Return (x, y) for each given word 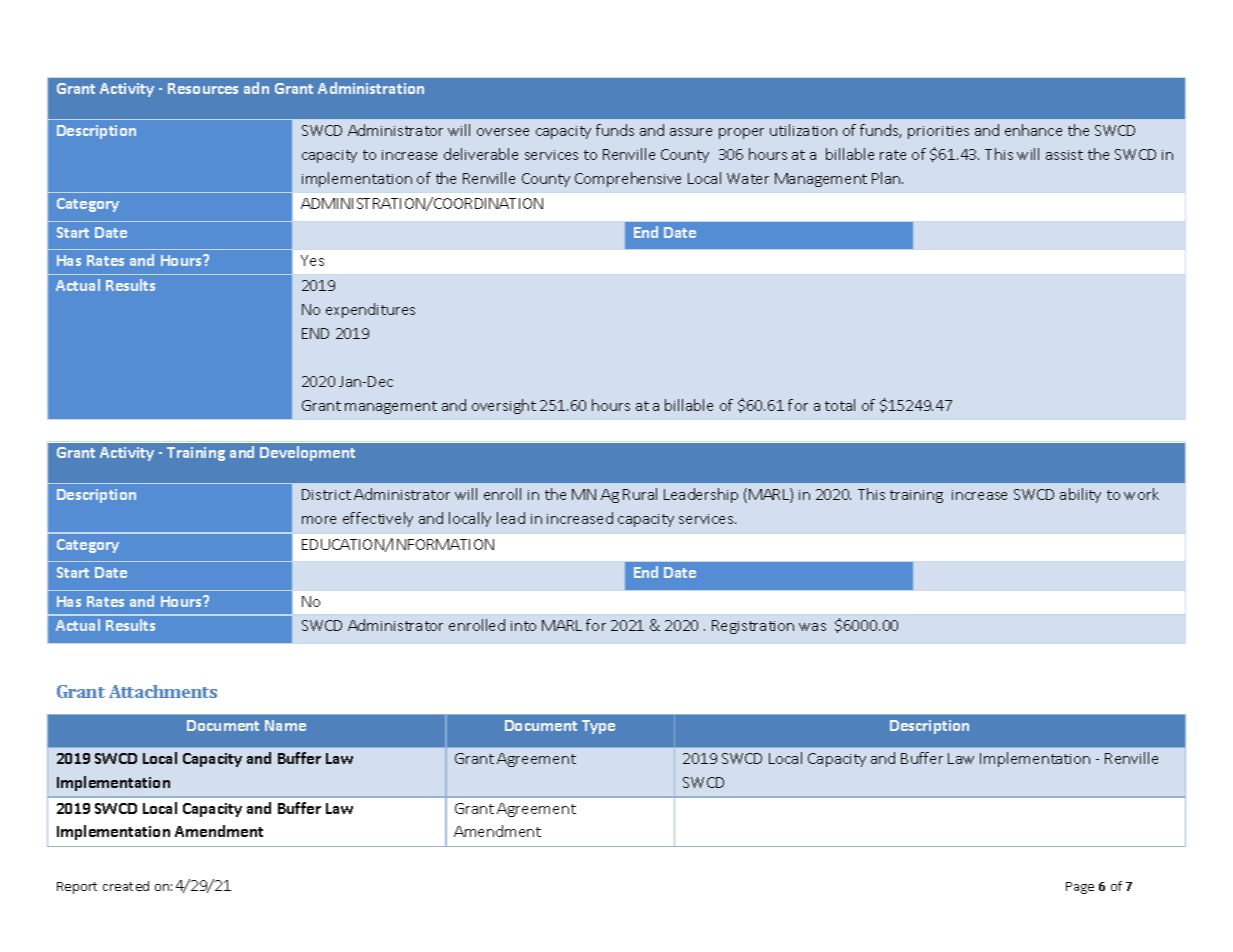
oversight (504, 406)
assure (691, 132)
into (523, 626)
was (812, 627)
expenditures (370, 310)
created (126, 886)
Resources (203, 88)
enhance (1033, 130)
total (840, 405)
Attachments (163, 691)
